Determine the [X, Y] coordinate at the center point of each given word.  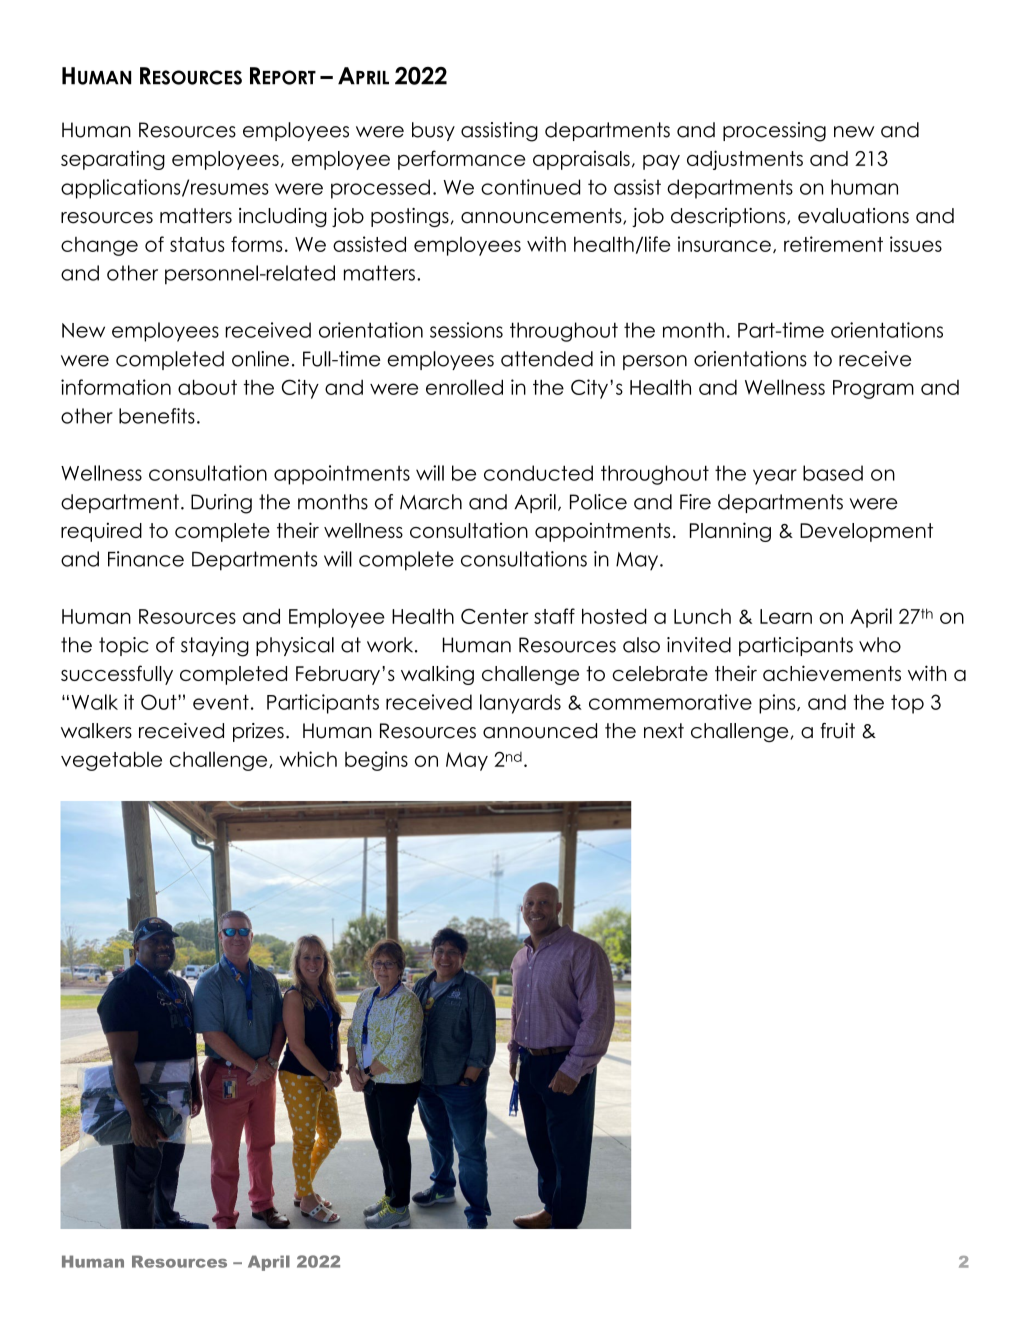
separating [113, 160]
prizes [258, 732]
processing [774, 132]
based [833, 473]
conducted [538, 473]
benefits [157, 416]
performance [461, 160]
